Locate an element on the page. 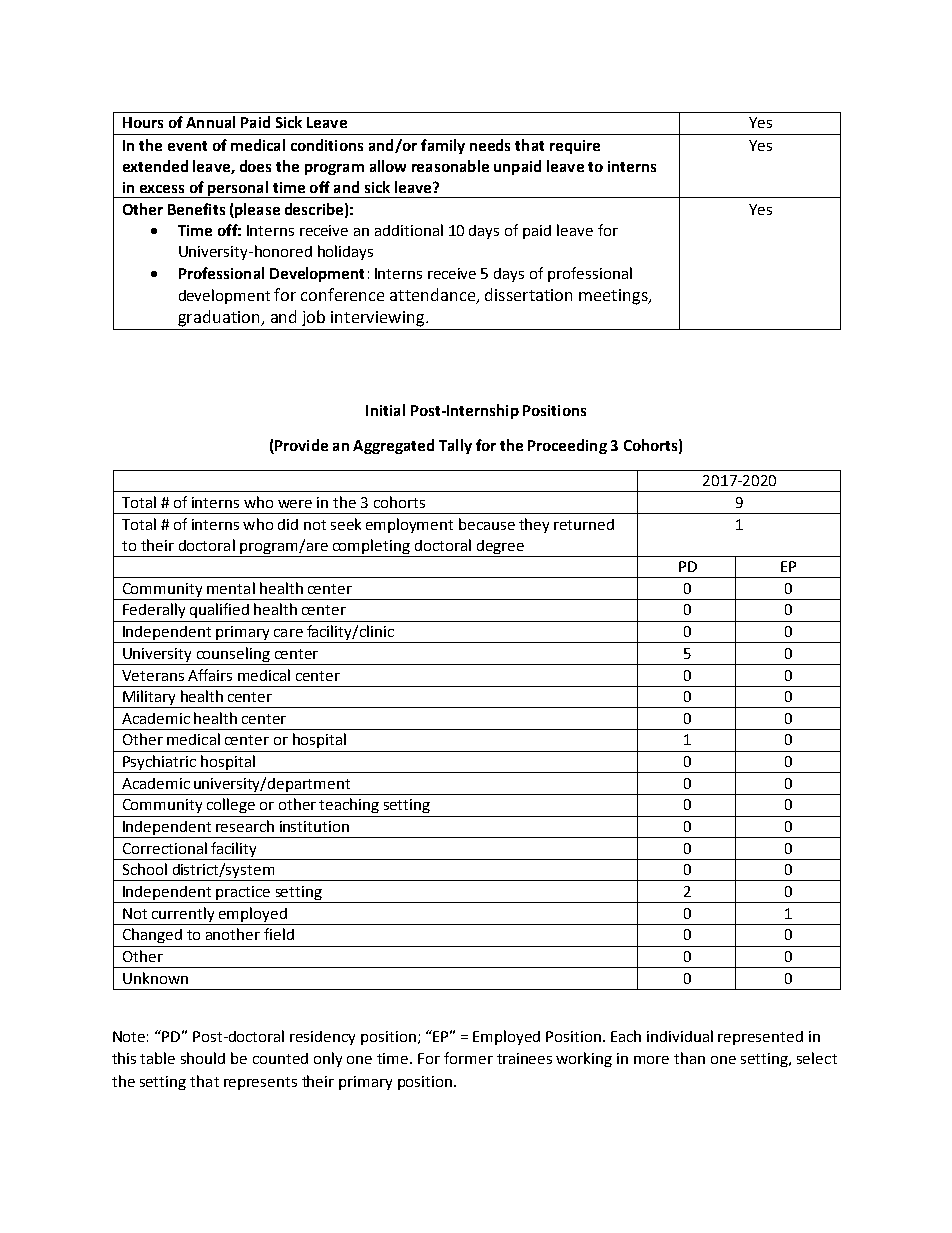  institution is located at coordinates (314, 826).
